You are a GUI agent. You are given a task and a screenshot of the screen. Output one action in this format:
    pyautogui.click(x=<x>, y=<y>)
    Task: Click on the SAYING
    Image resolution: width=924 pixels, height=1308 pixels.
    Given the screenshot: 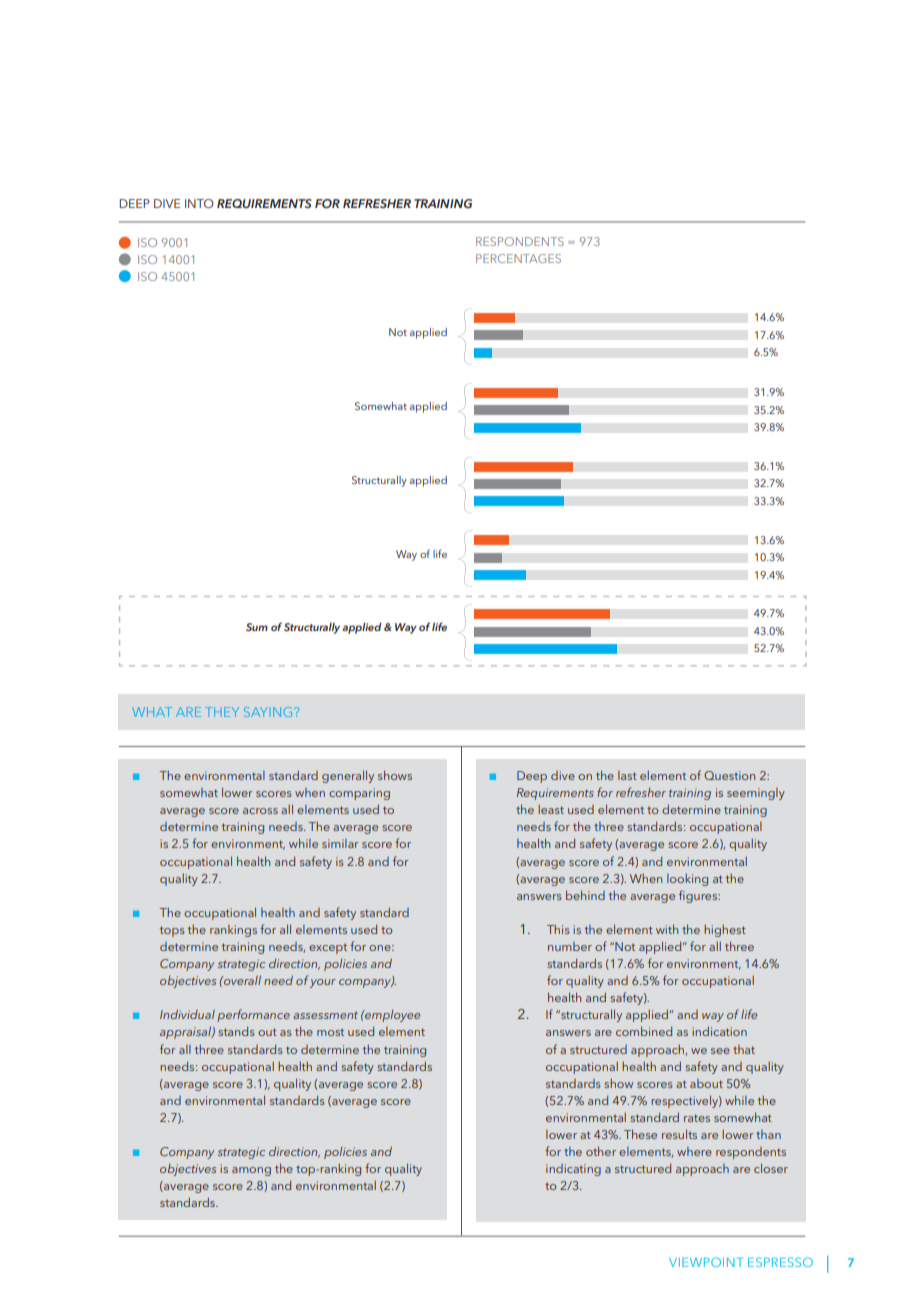 What is the action you would take?
    pyautogui.click(x=268, y=712)
